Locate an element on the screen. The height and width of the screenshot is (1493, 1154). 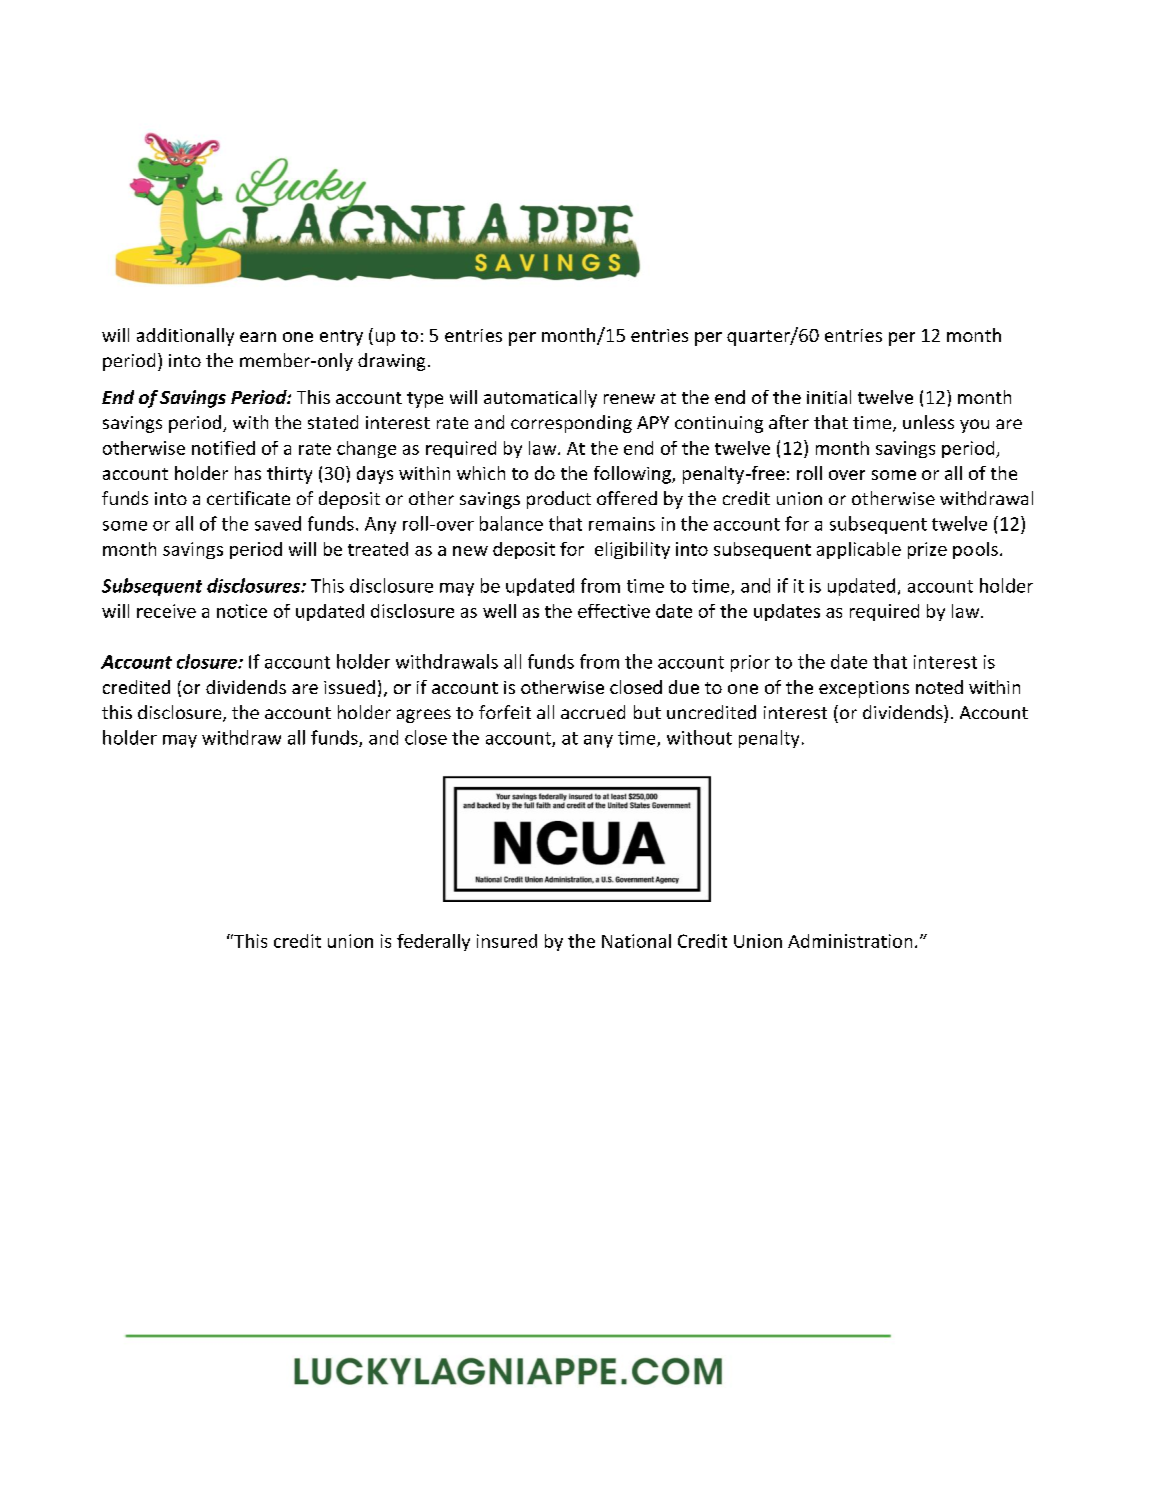
insured is located at coordinates (507, 941).
